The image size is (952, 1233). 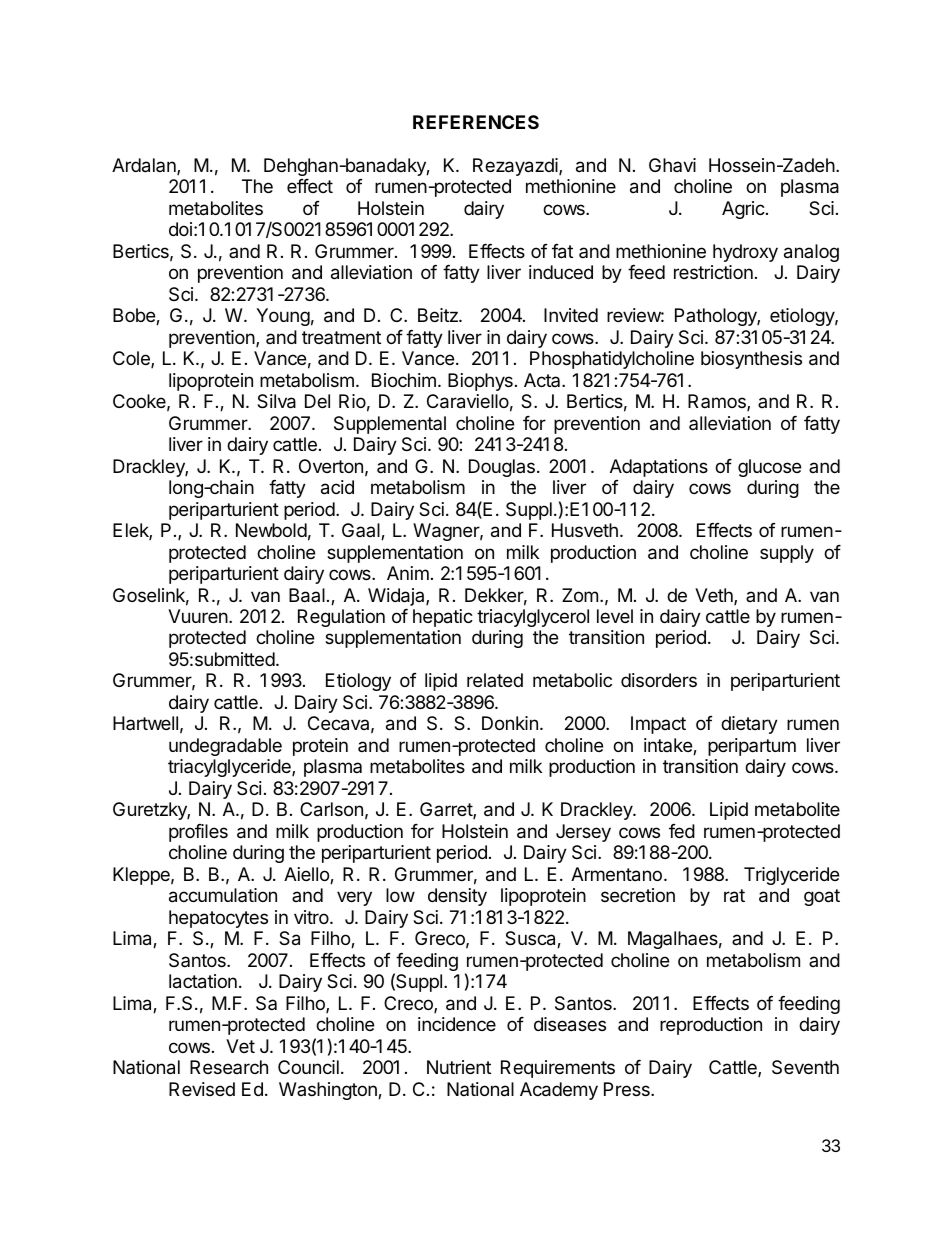 What do you see at coordinates (769, 468) in the document?
I see `glucose` at bounding box center [769, 468].
